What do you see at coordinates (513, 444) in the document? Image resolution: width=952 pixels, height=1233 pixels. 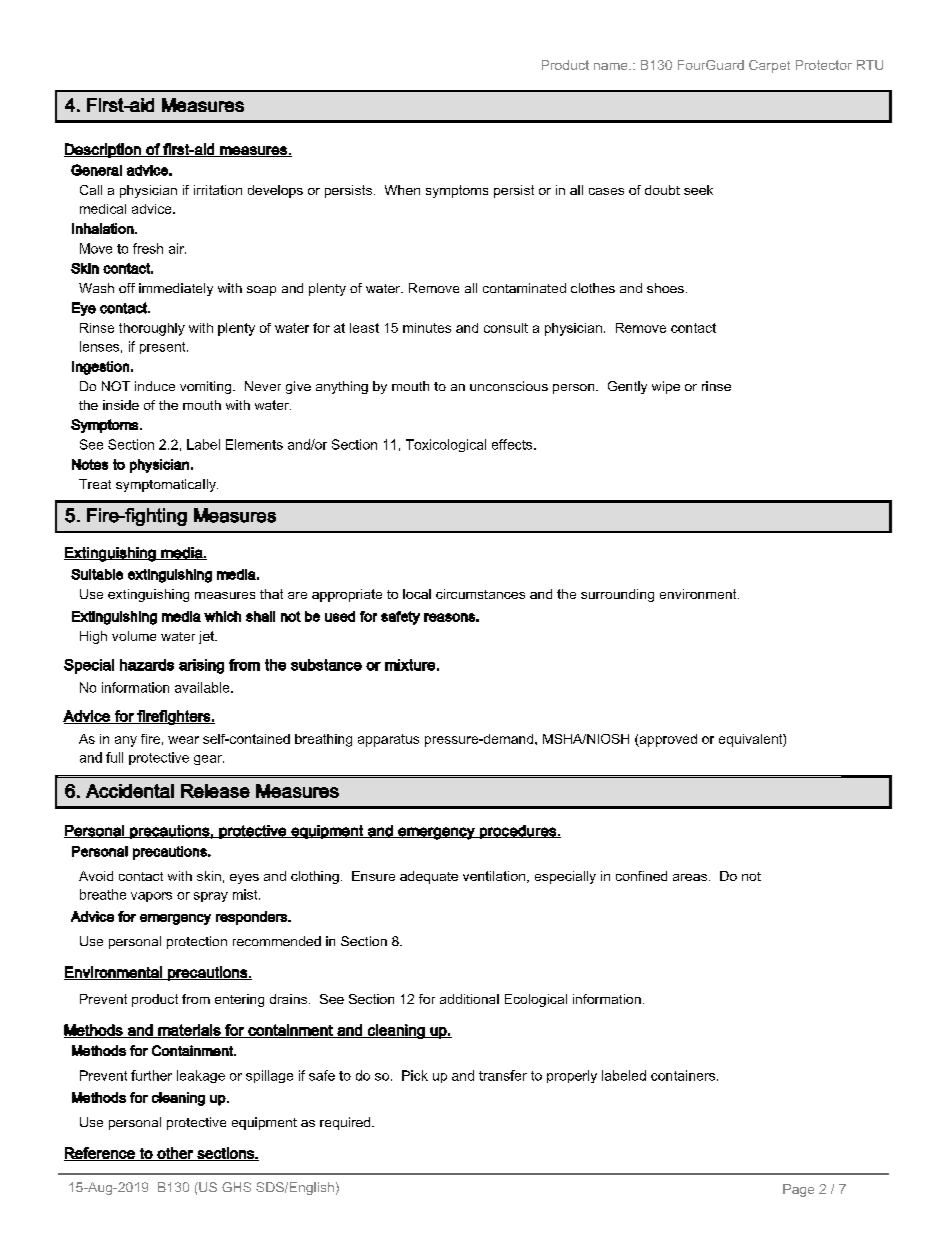 I see `effects` at bounding box center [513, 444].
